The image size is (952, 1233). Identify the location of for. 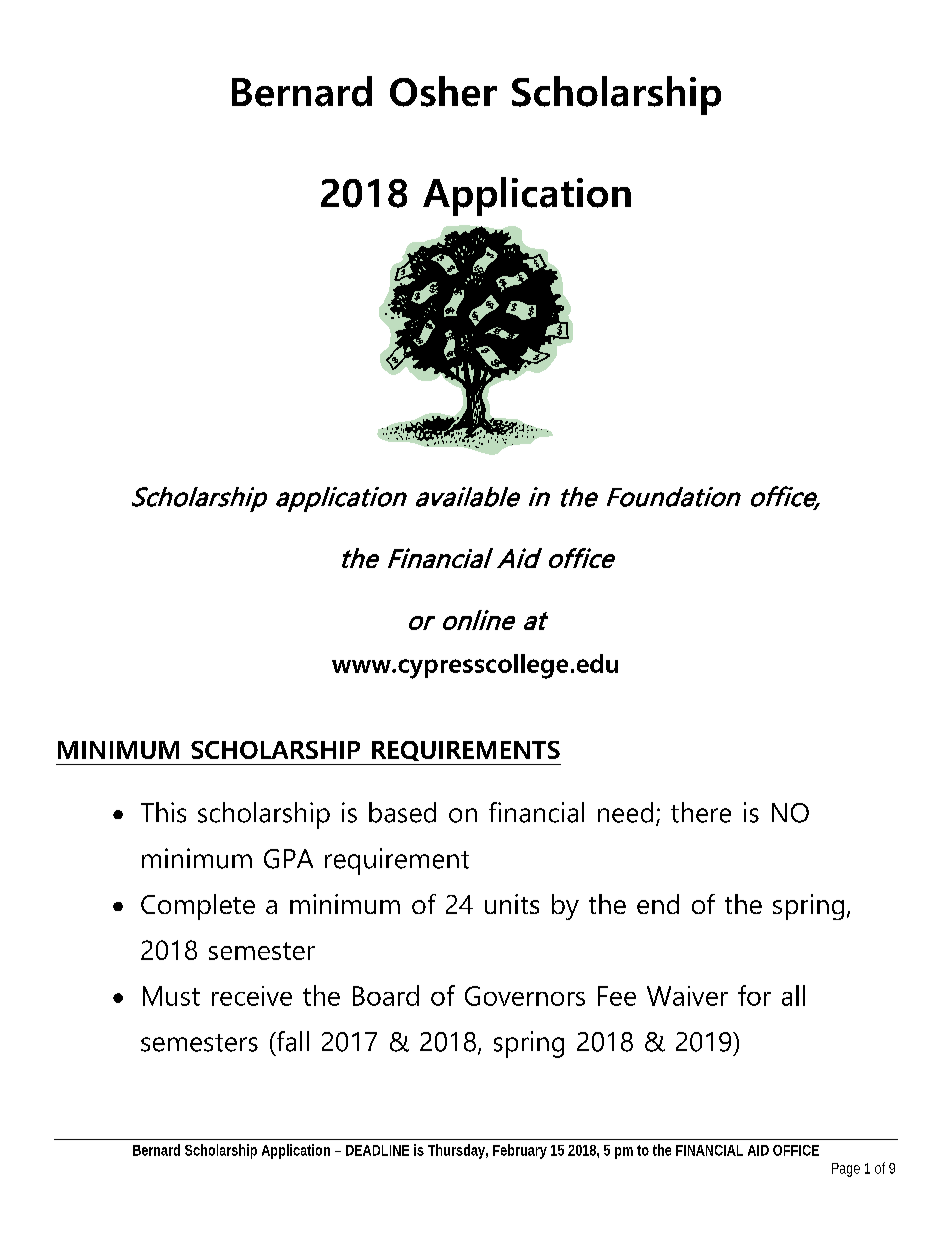
(754, 995).
